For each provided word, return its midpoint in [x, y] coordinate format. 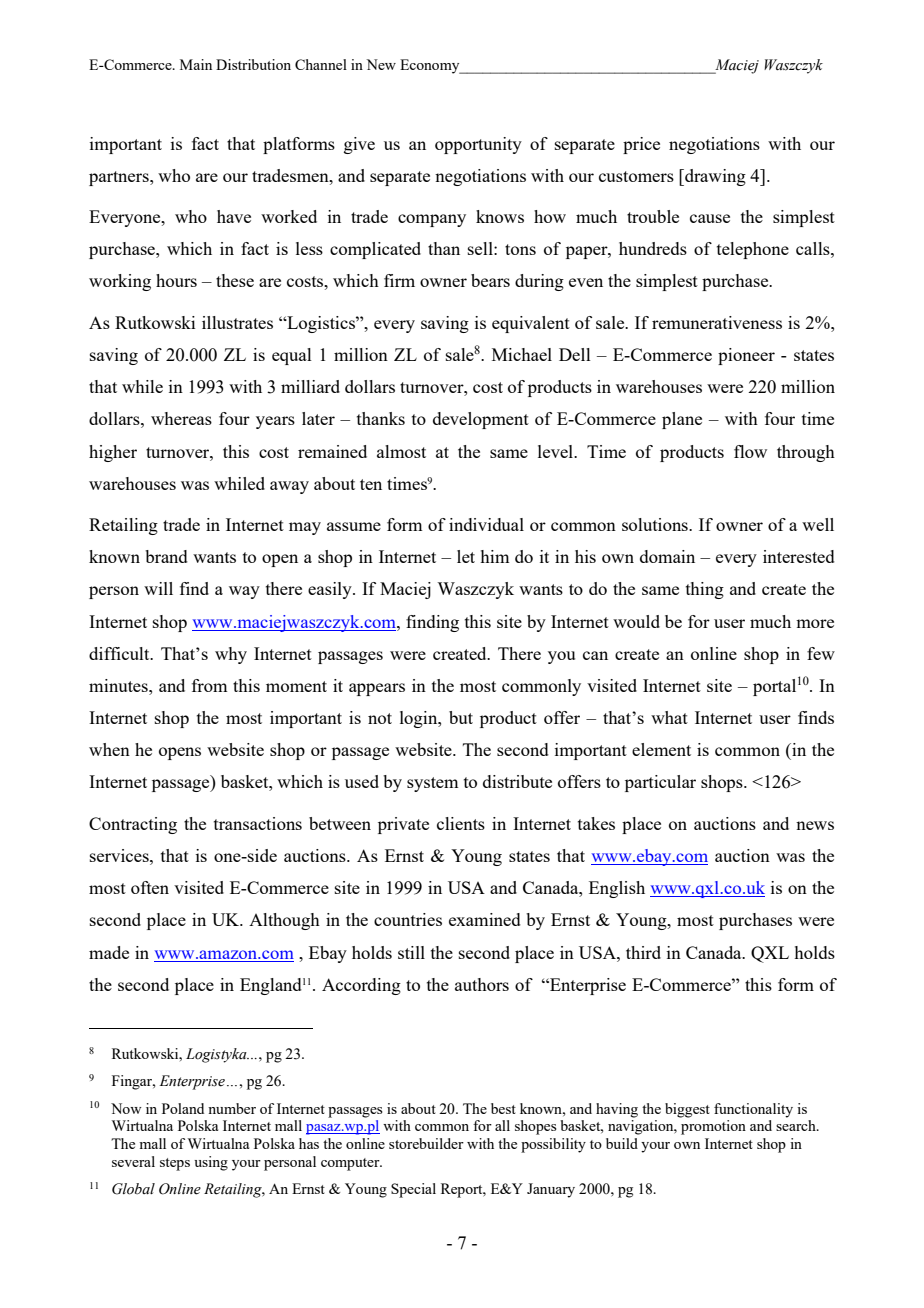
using [211, 1163]
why [231, 655]
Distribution [253, 64]
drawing [714, 177]
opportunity [478, 145]
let [466, 556]
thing [705, 590]
